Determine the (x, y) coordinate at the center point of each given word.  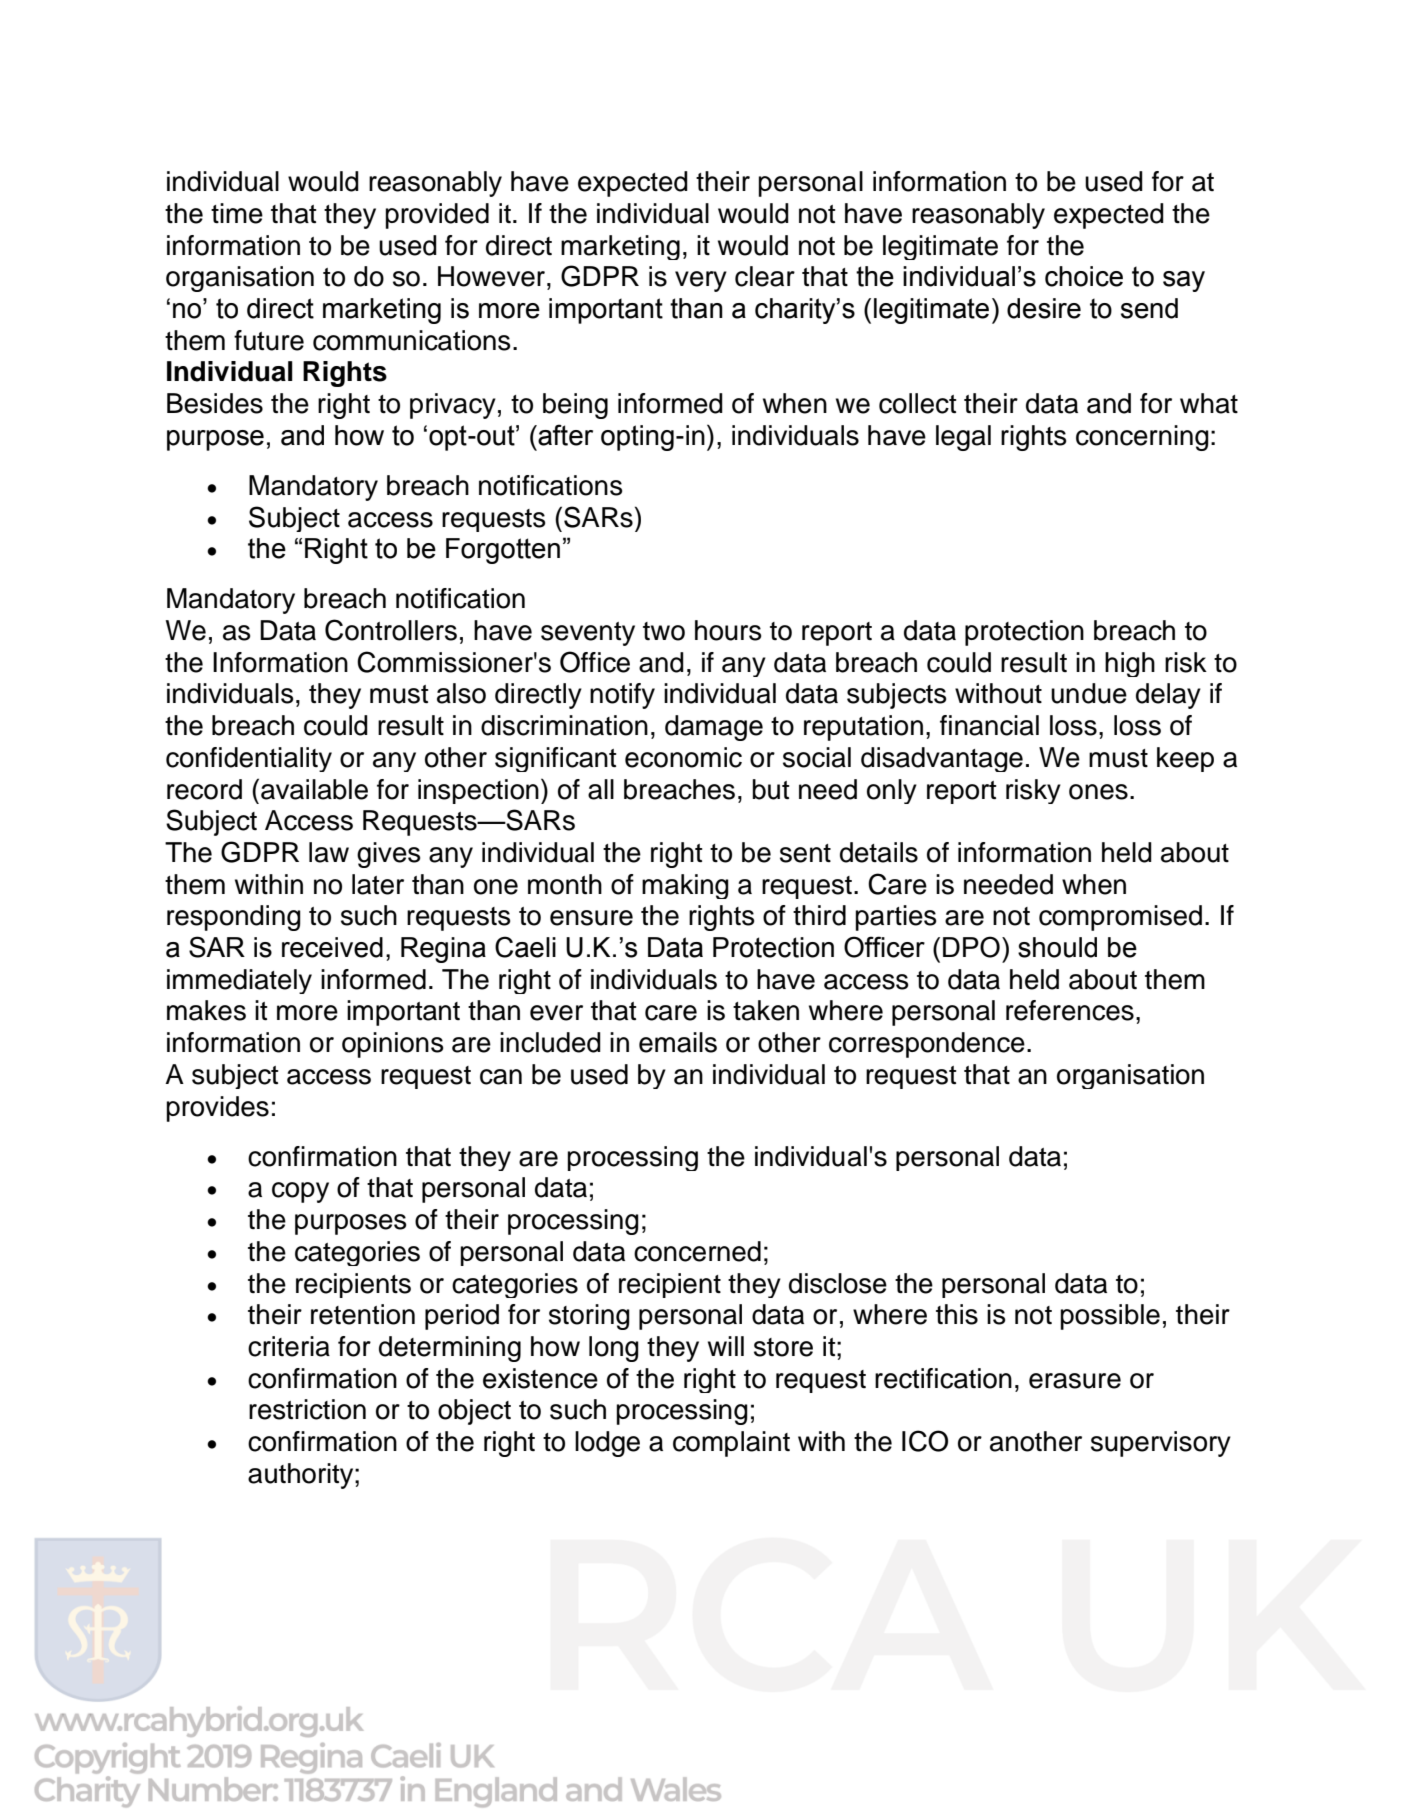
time (237, 213)
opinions (392, 1045)
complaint (731, 1444)
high (1130, 664)
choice (1084, 276)
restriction (307, 1409)
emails (678, 1042)
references (1070, 1010)
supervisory (1161, 1444)
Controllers (391, 630)
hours (728, 630)
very (701, 281)
